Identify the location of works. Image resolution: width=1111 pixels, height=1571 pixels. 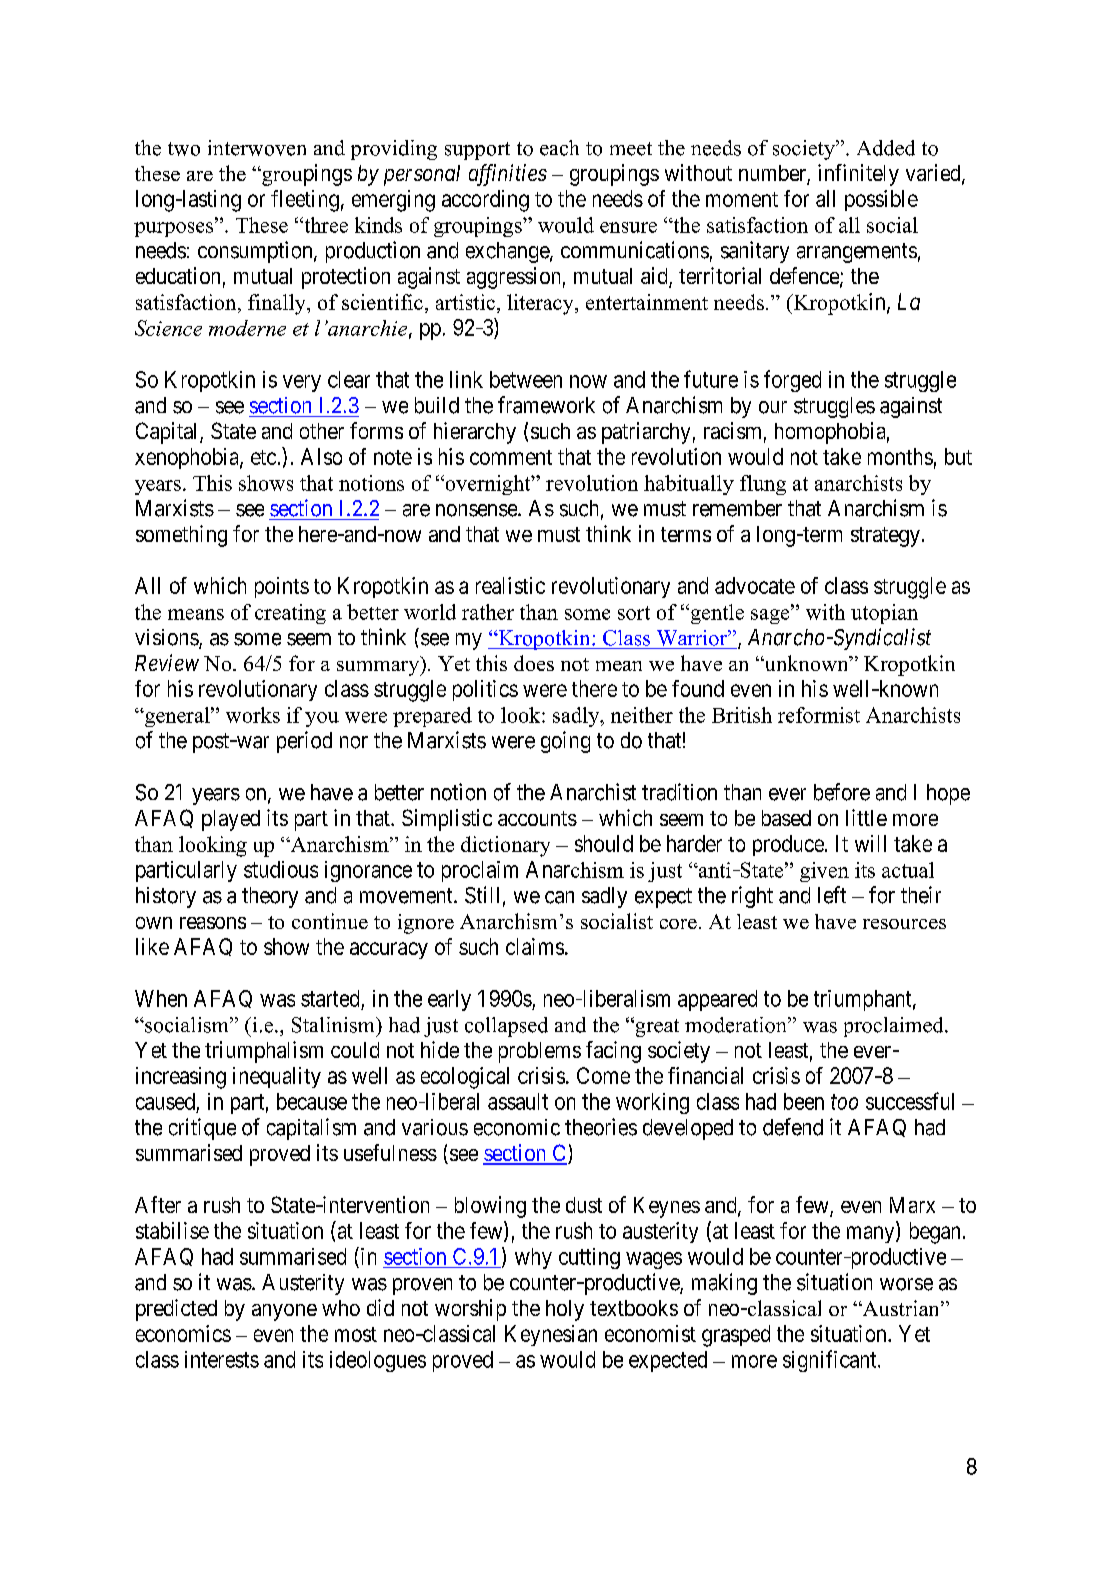
(253, 715).
